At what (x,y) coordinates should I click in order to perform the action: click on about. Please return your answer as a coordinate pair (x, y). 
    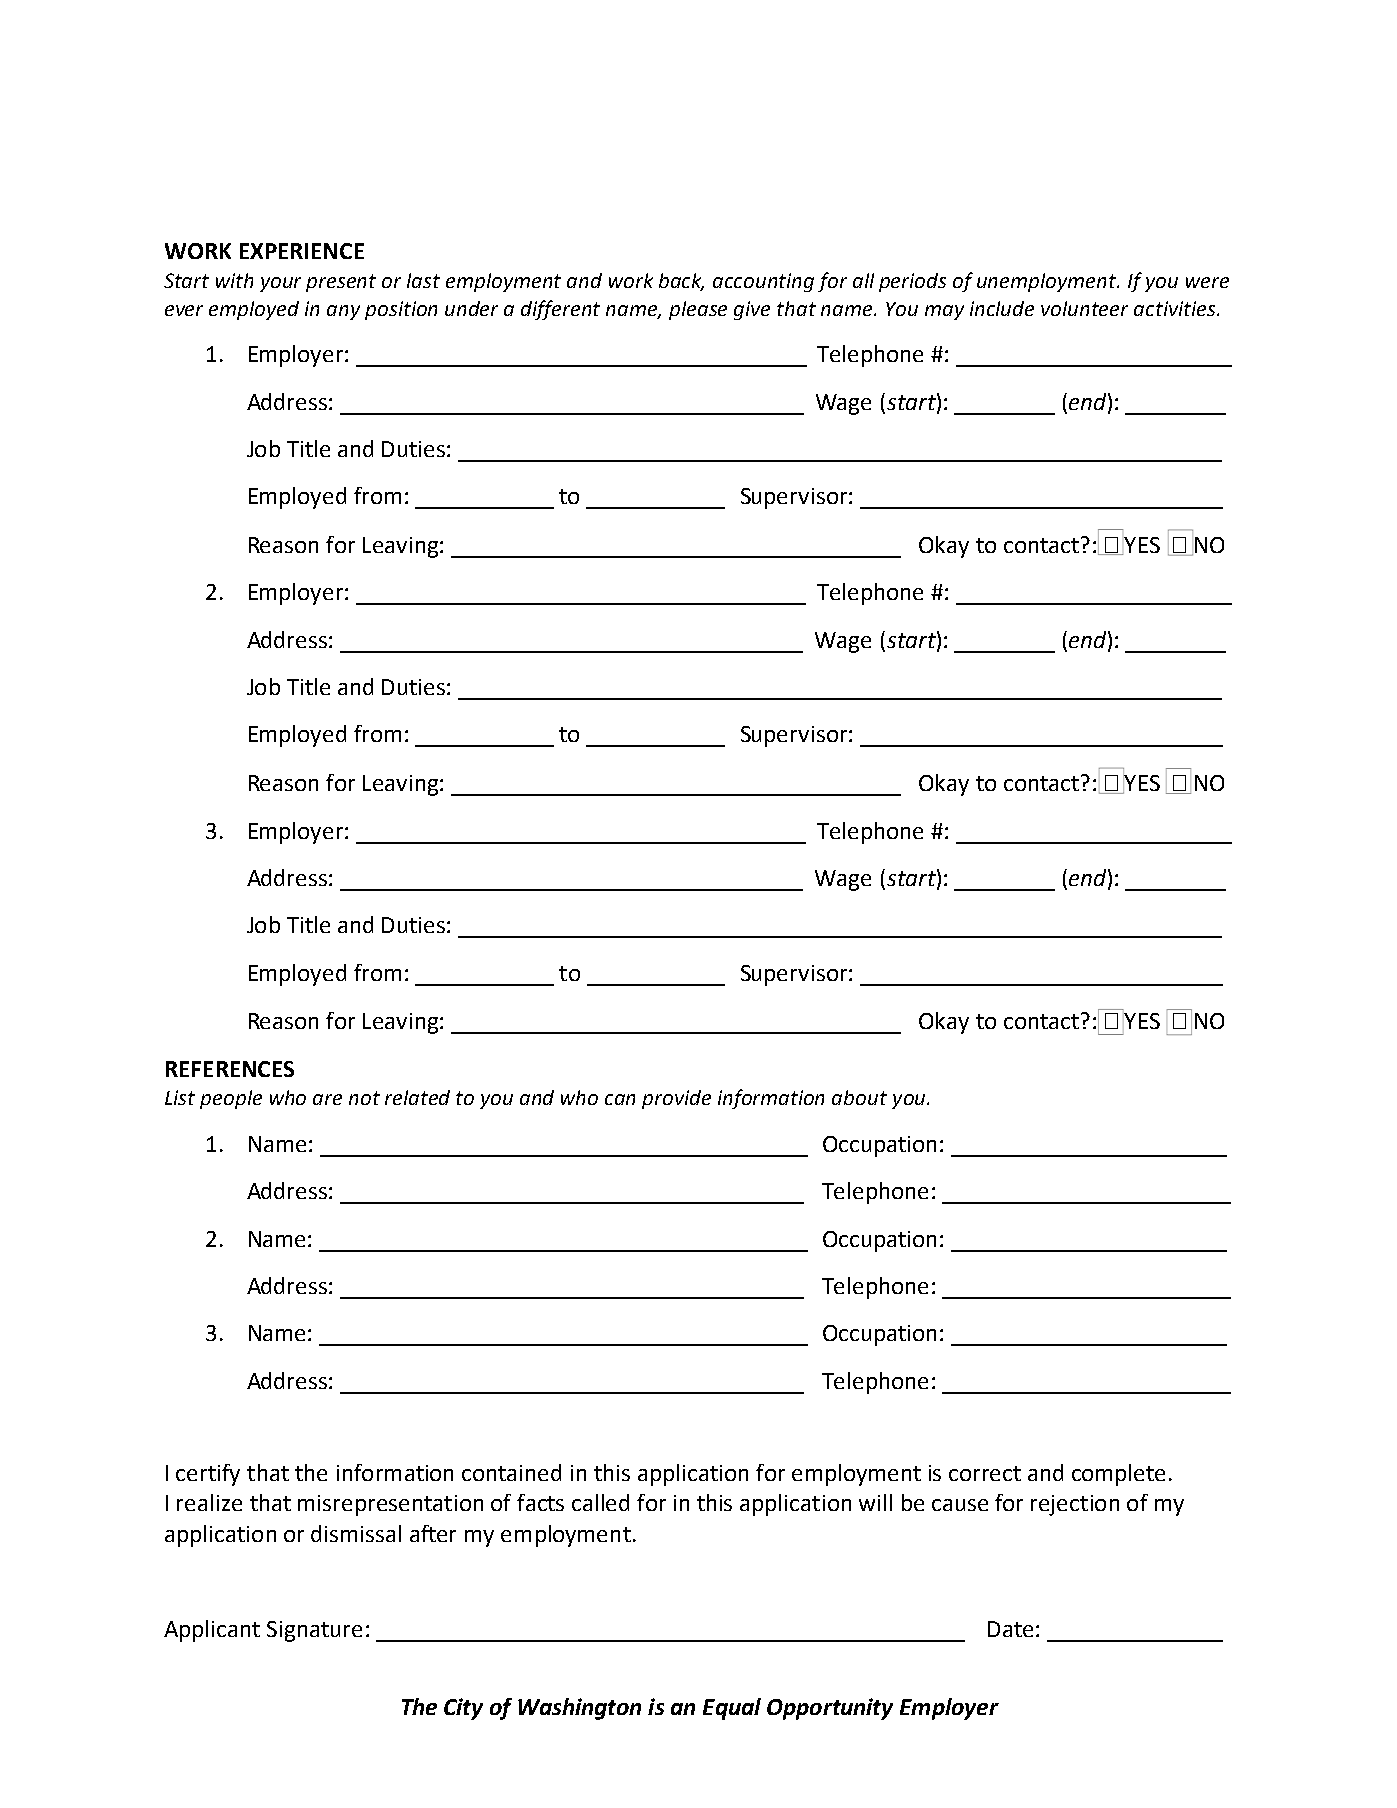
    Looking at the image, I should click on (859, 1097).
